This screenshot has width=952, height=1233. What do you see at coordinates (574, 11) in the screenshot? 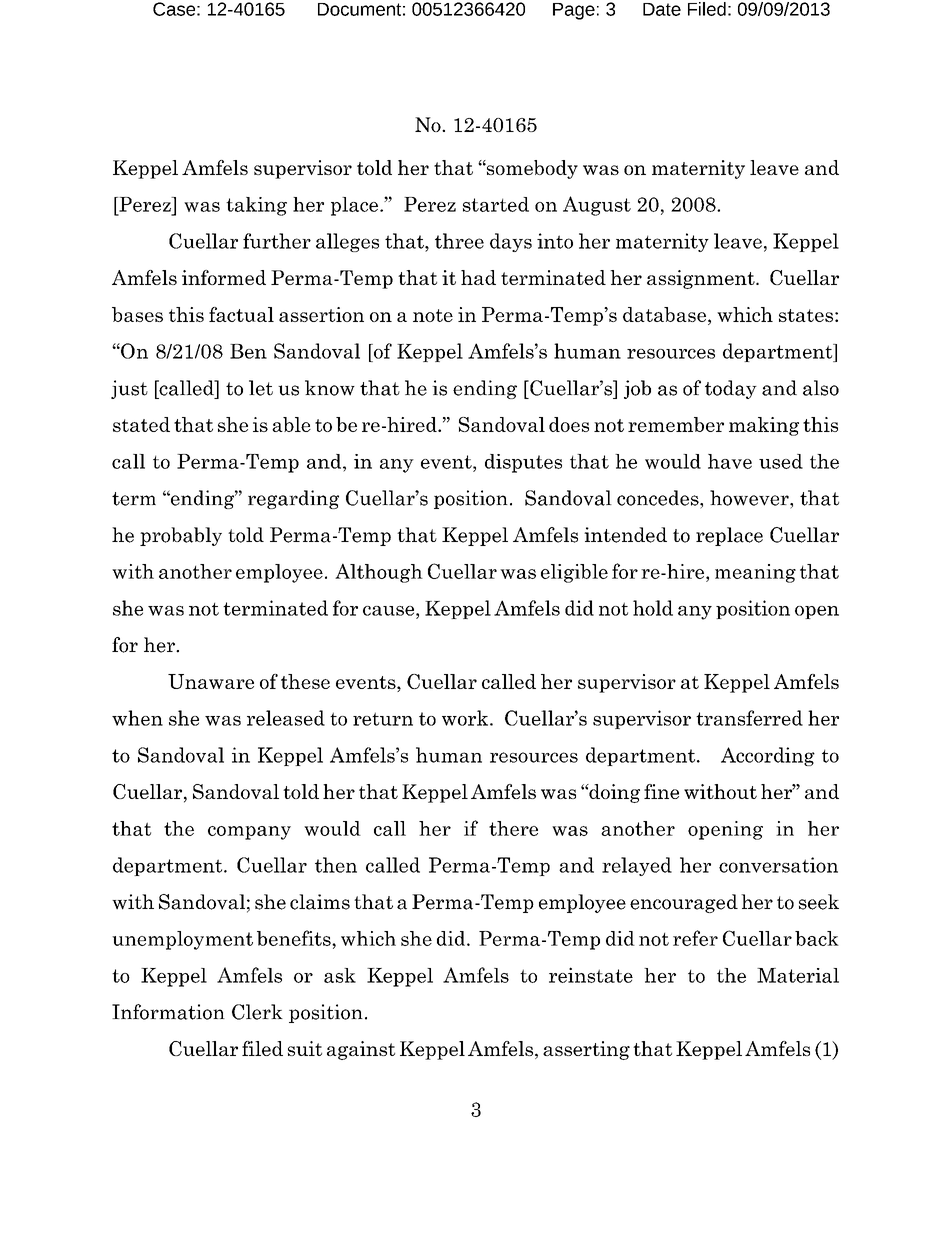
I see `Page` at bounding box center [574, 11].
